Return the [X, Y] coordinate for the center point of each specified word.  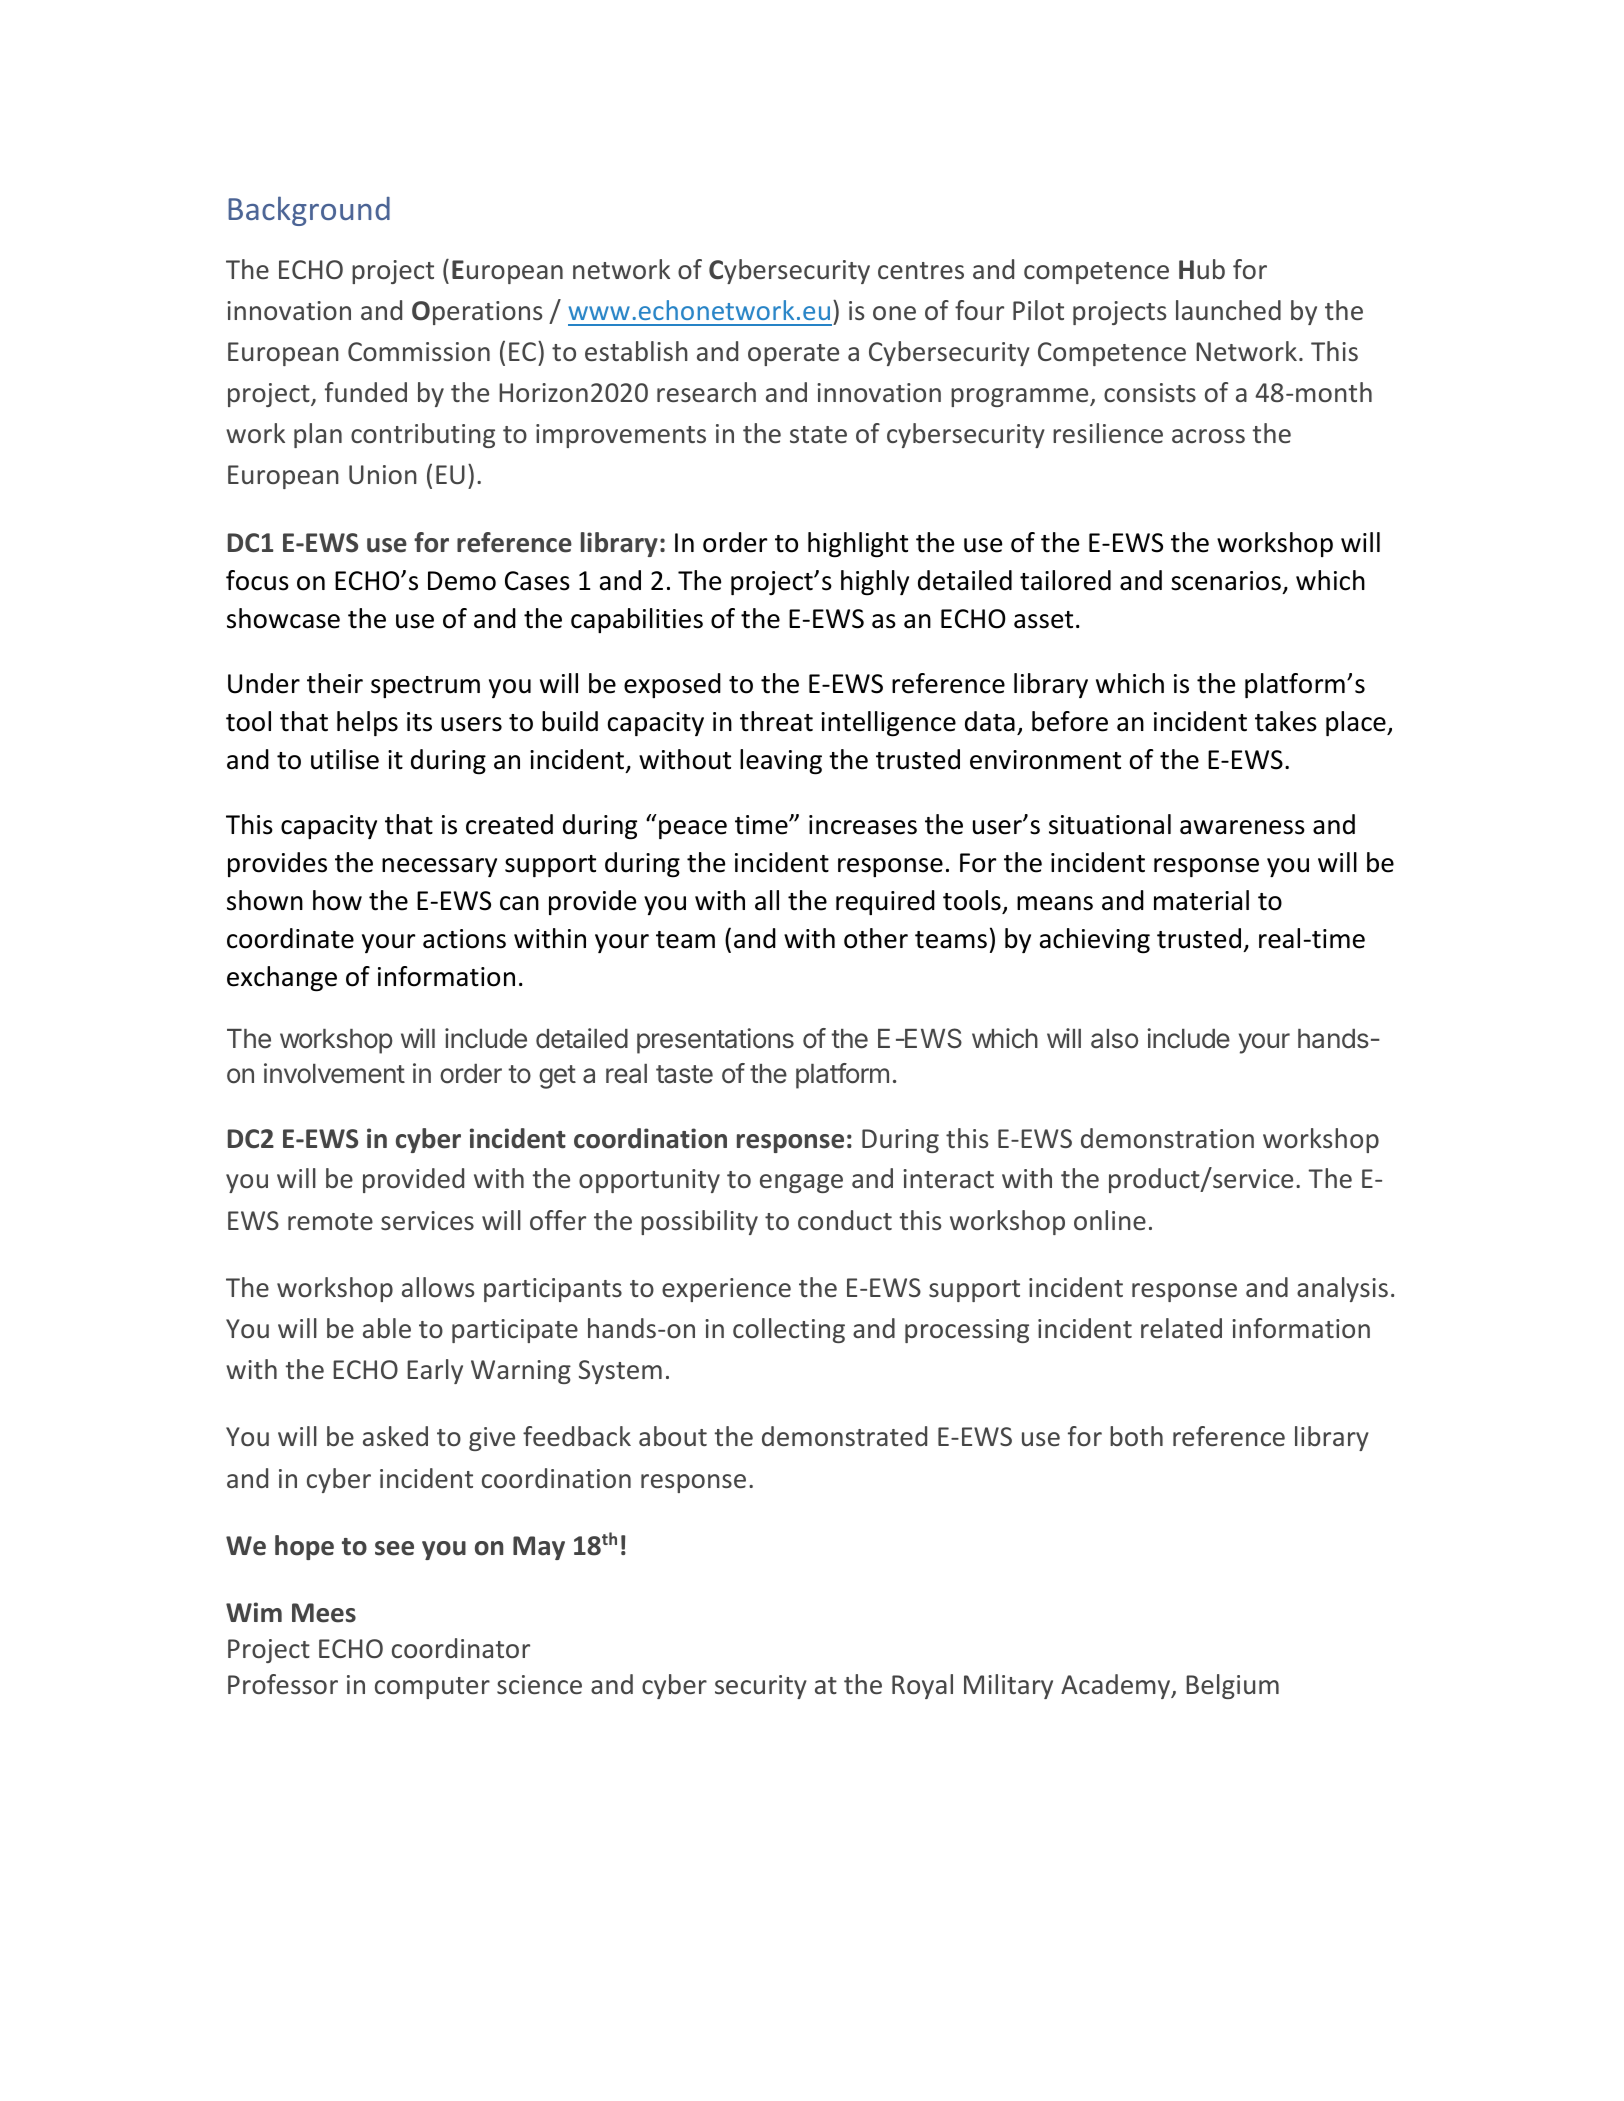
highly [875, 583]
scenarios [1226, 581]
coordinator [461, 1648]
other [876, 938]
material [1201, 900]
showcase [283, 618]
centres [921, 270]
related [1181, 1328]
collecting [789, 1330]
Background [309, 211]
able [387, 1328]
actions [464, 939]
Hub [1202, 269]
